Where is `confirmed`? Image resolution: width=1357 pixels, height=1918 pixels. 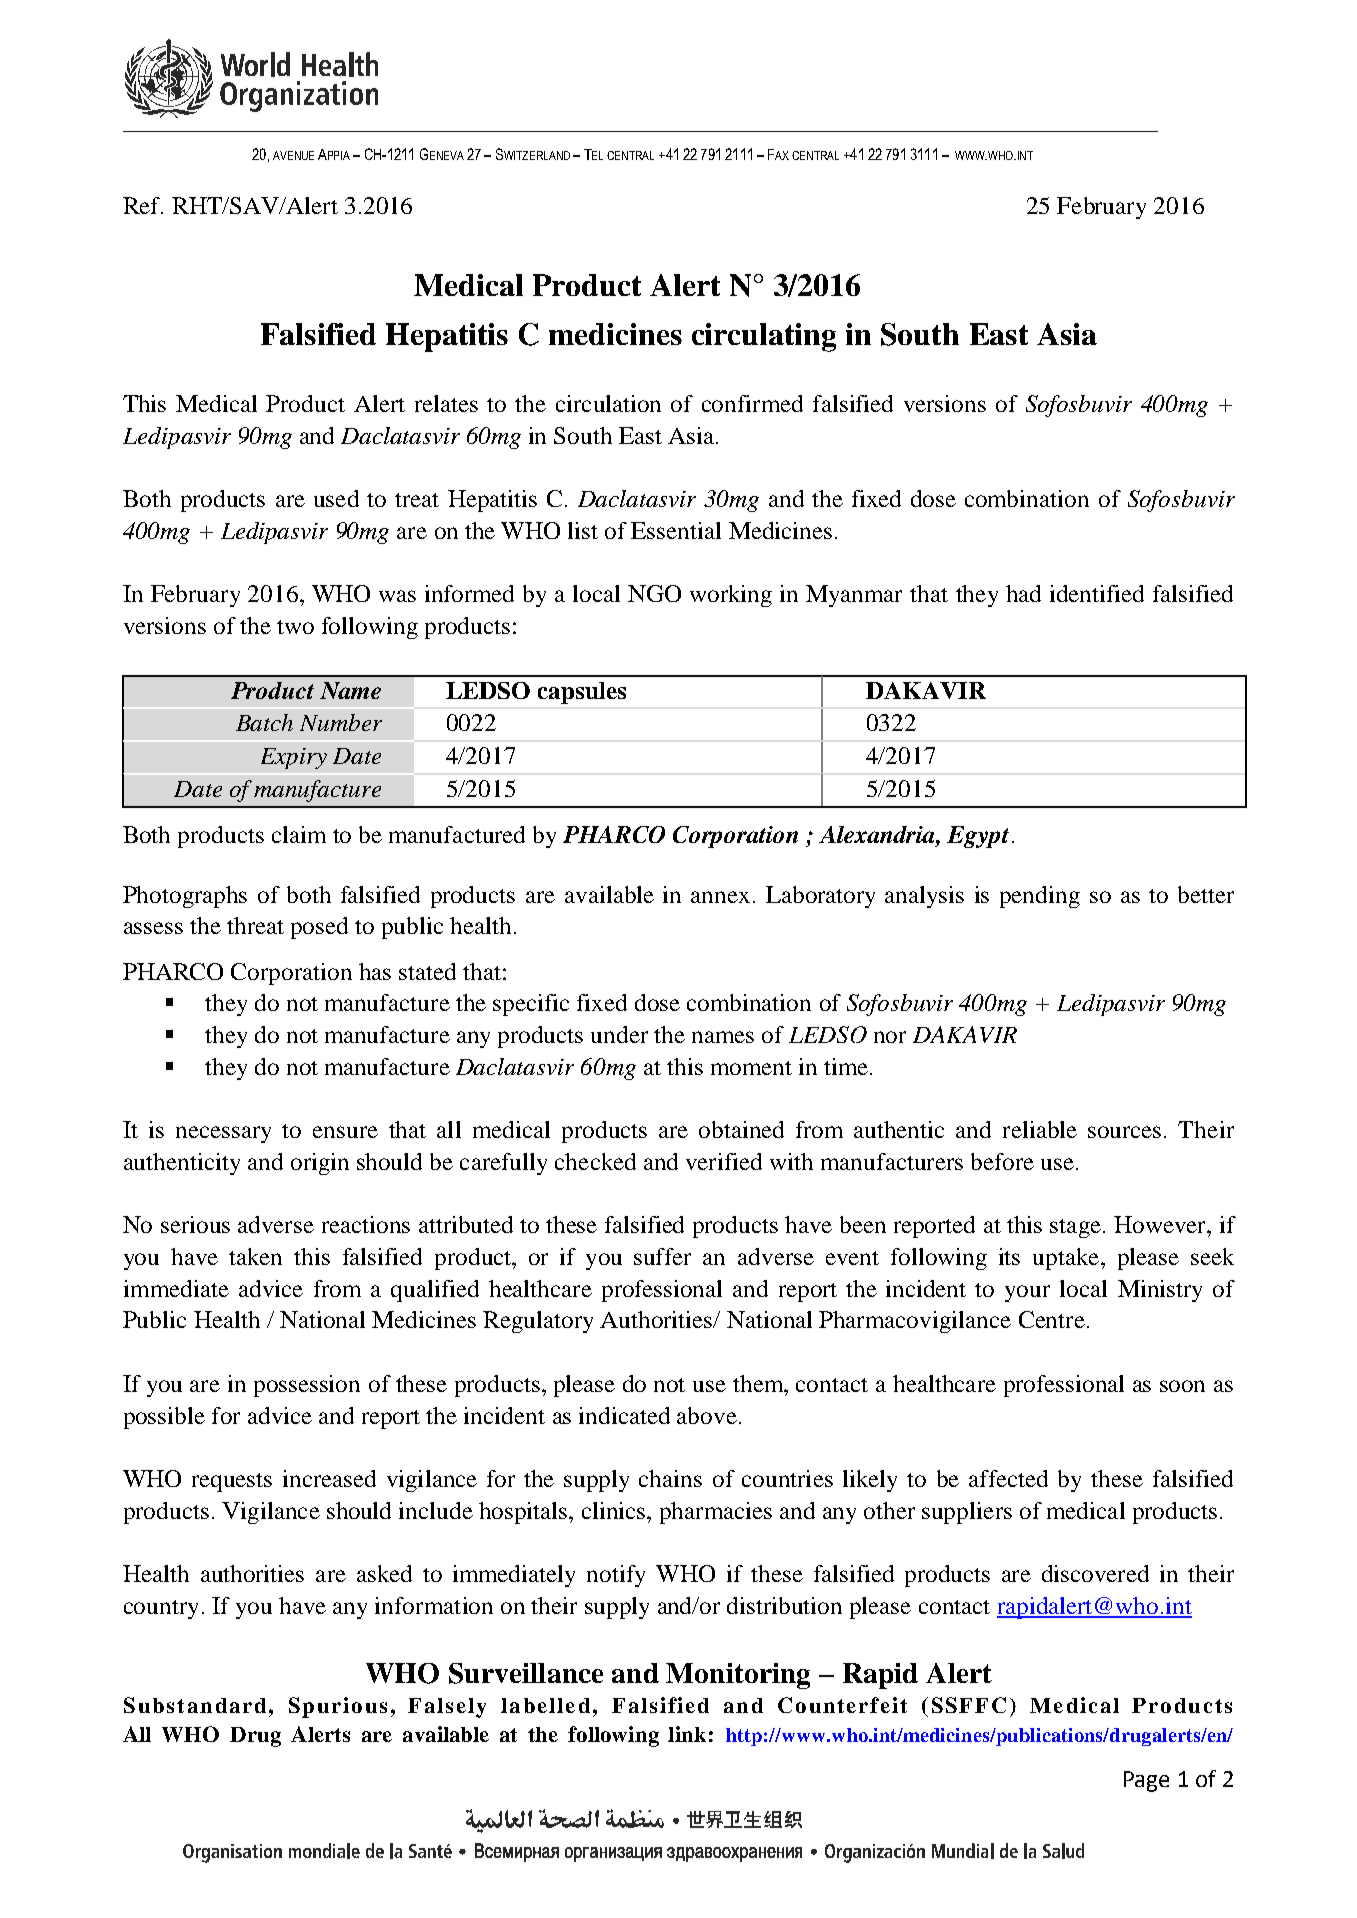 confirmed is located at coordinates (752, 403).
